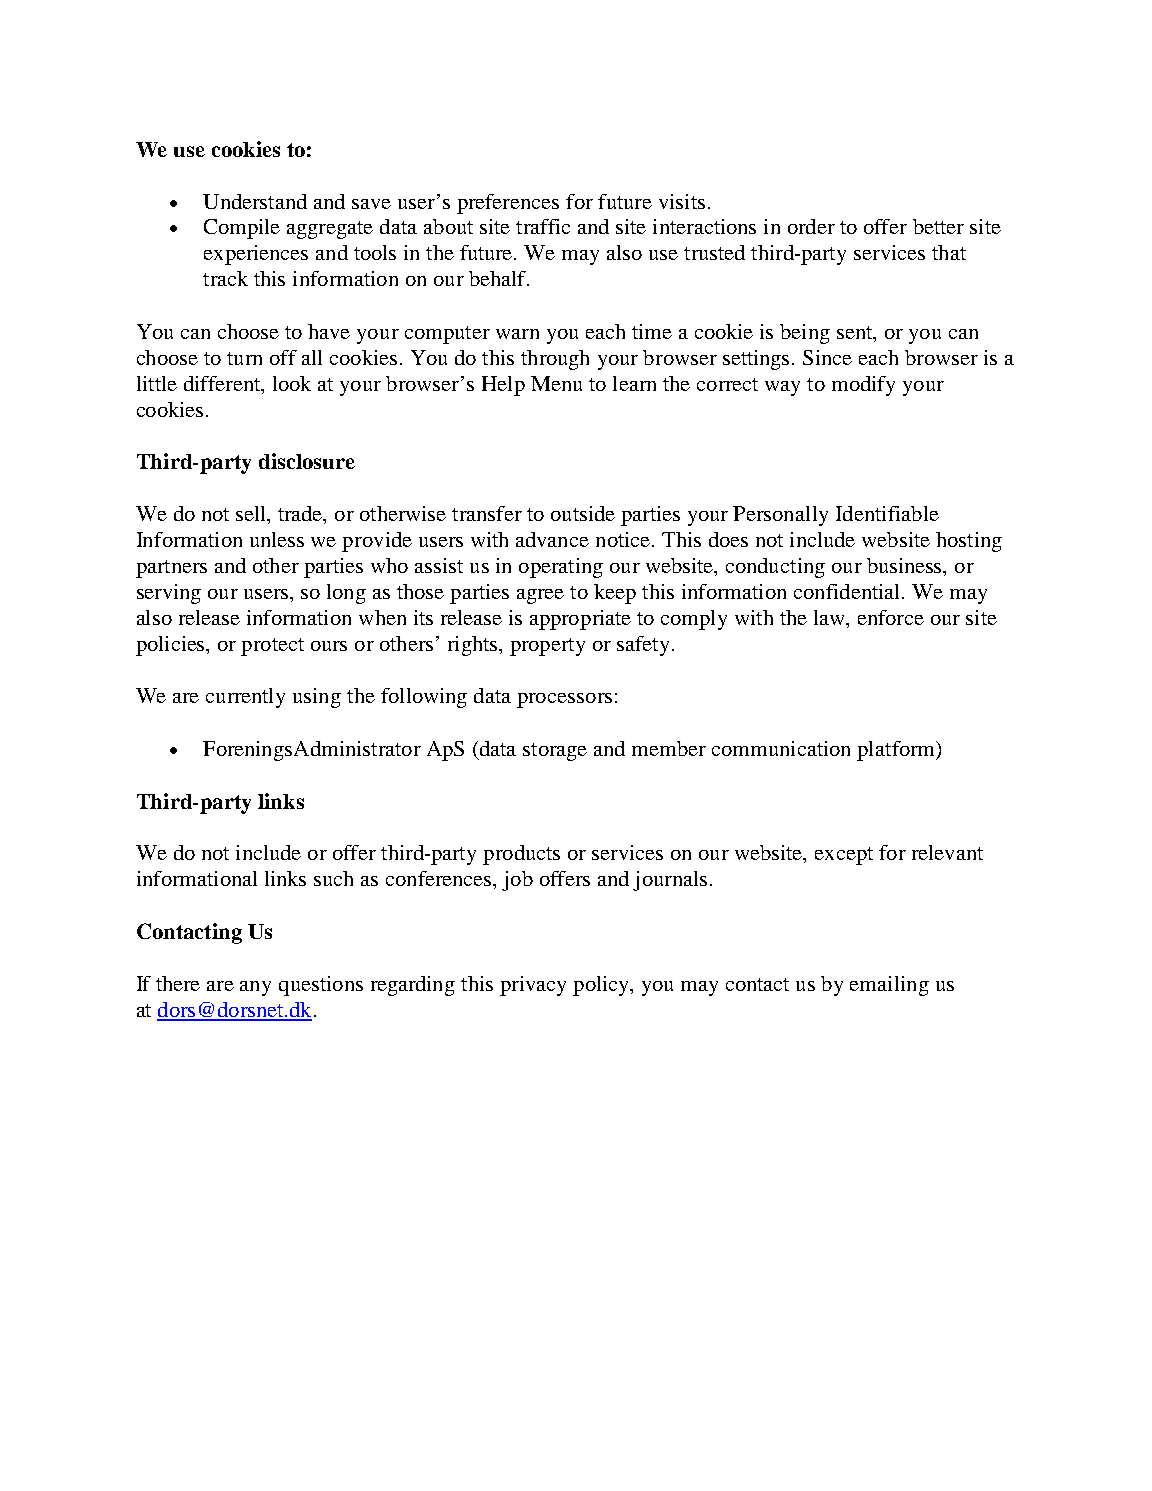  What do you see at coordinates (242, 229) in the page?
I see `Compile` at bounding box center [242, 229].
